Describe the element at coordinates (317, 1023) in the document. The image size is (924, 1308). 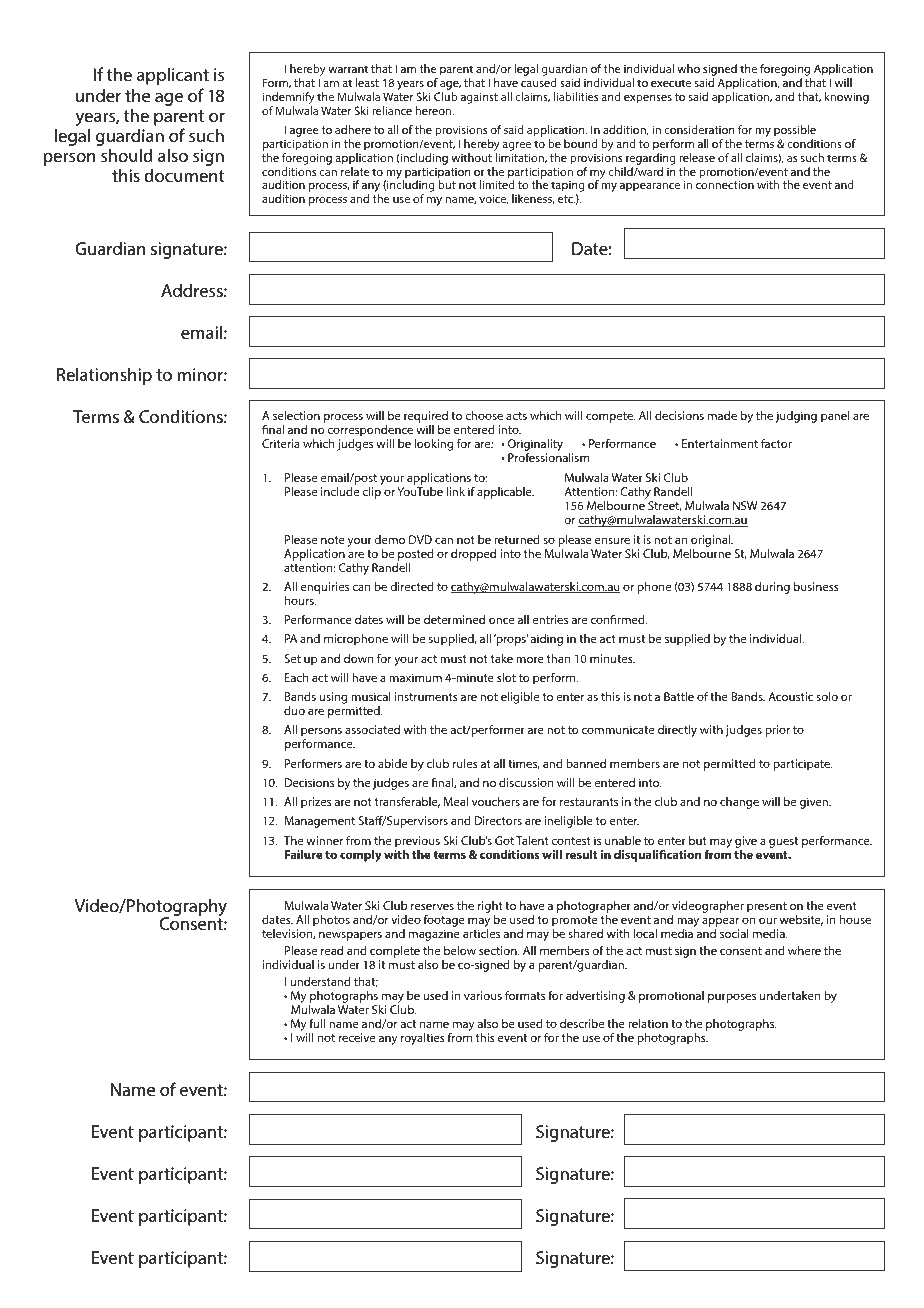
I see `full` at that location.
